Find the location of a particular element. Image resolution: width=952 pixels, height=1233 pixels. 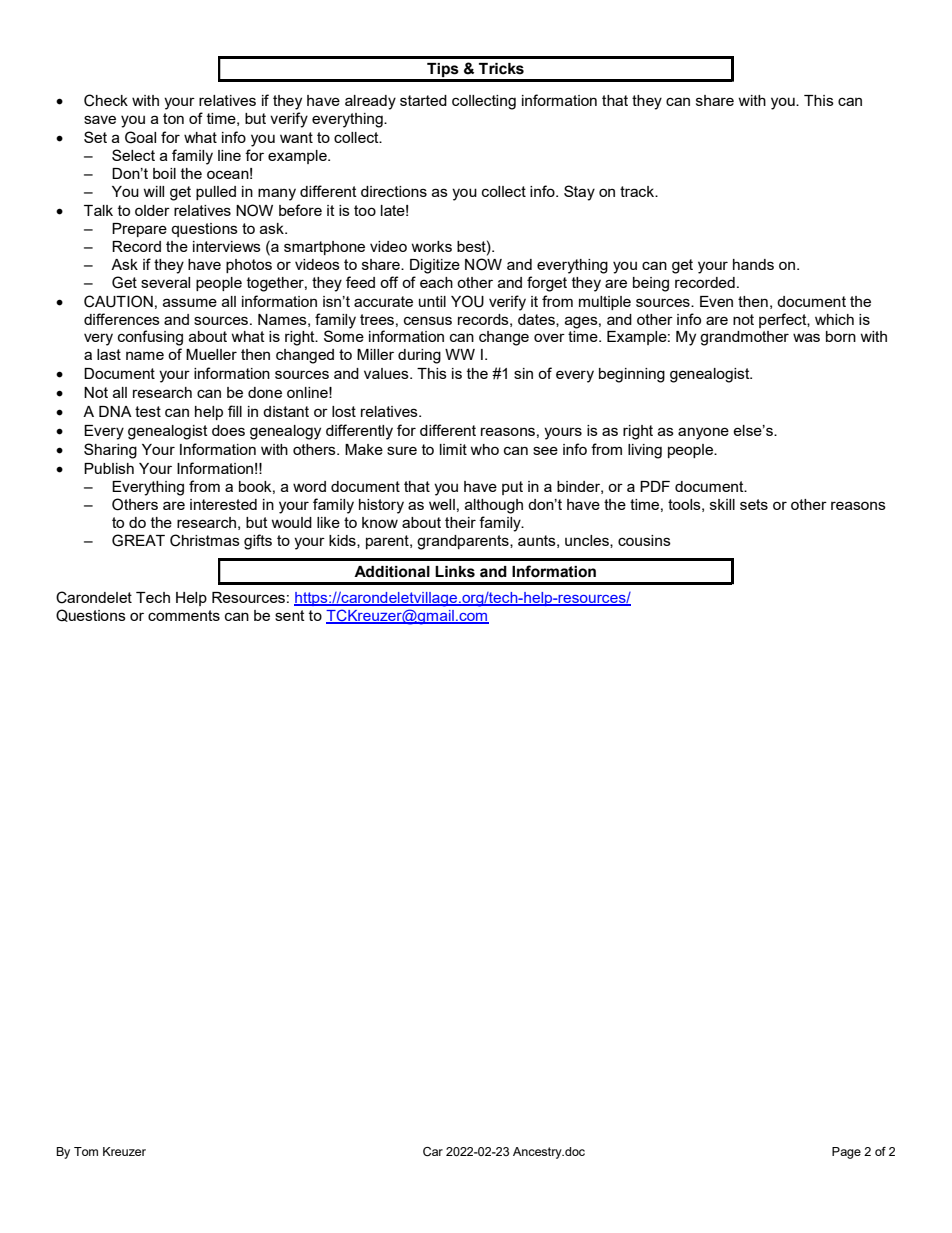

test is located at coordinates (148, 411).
